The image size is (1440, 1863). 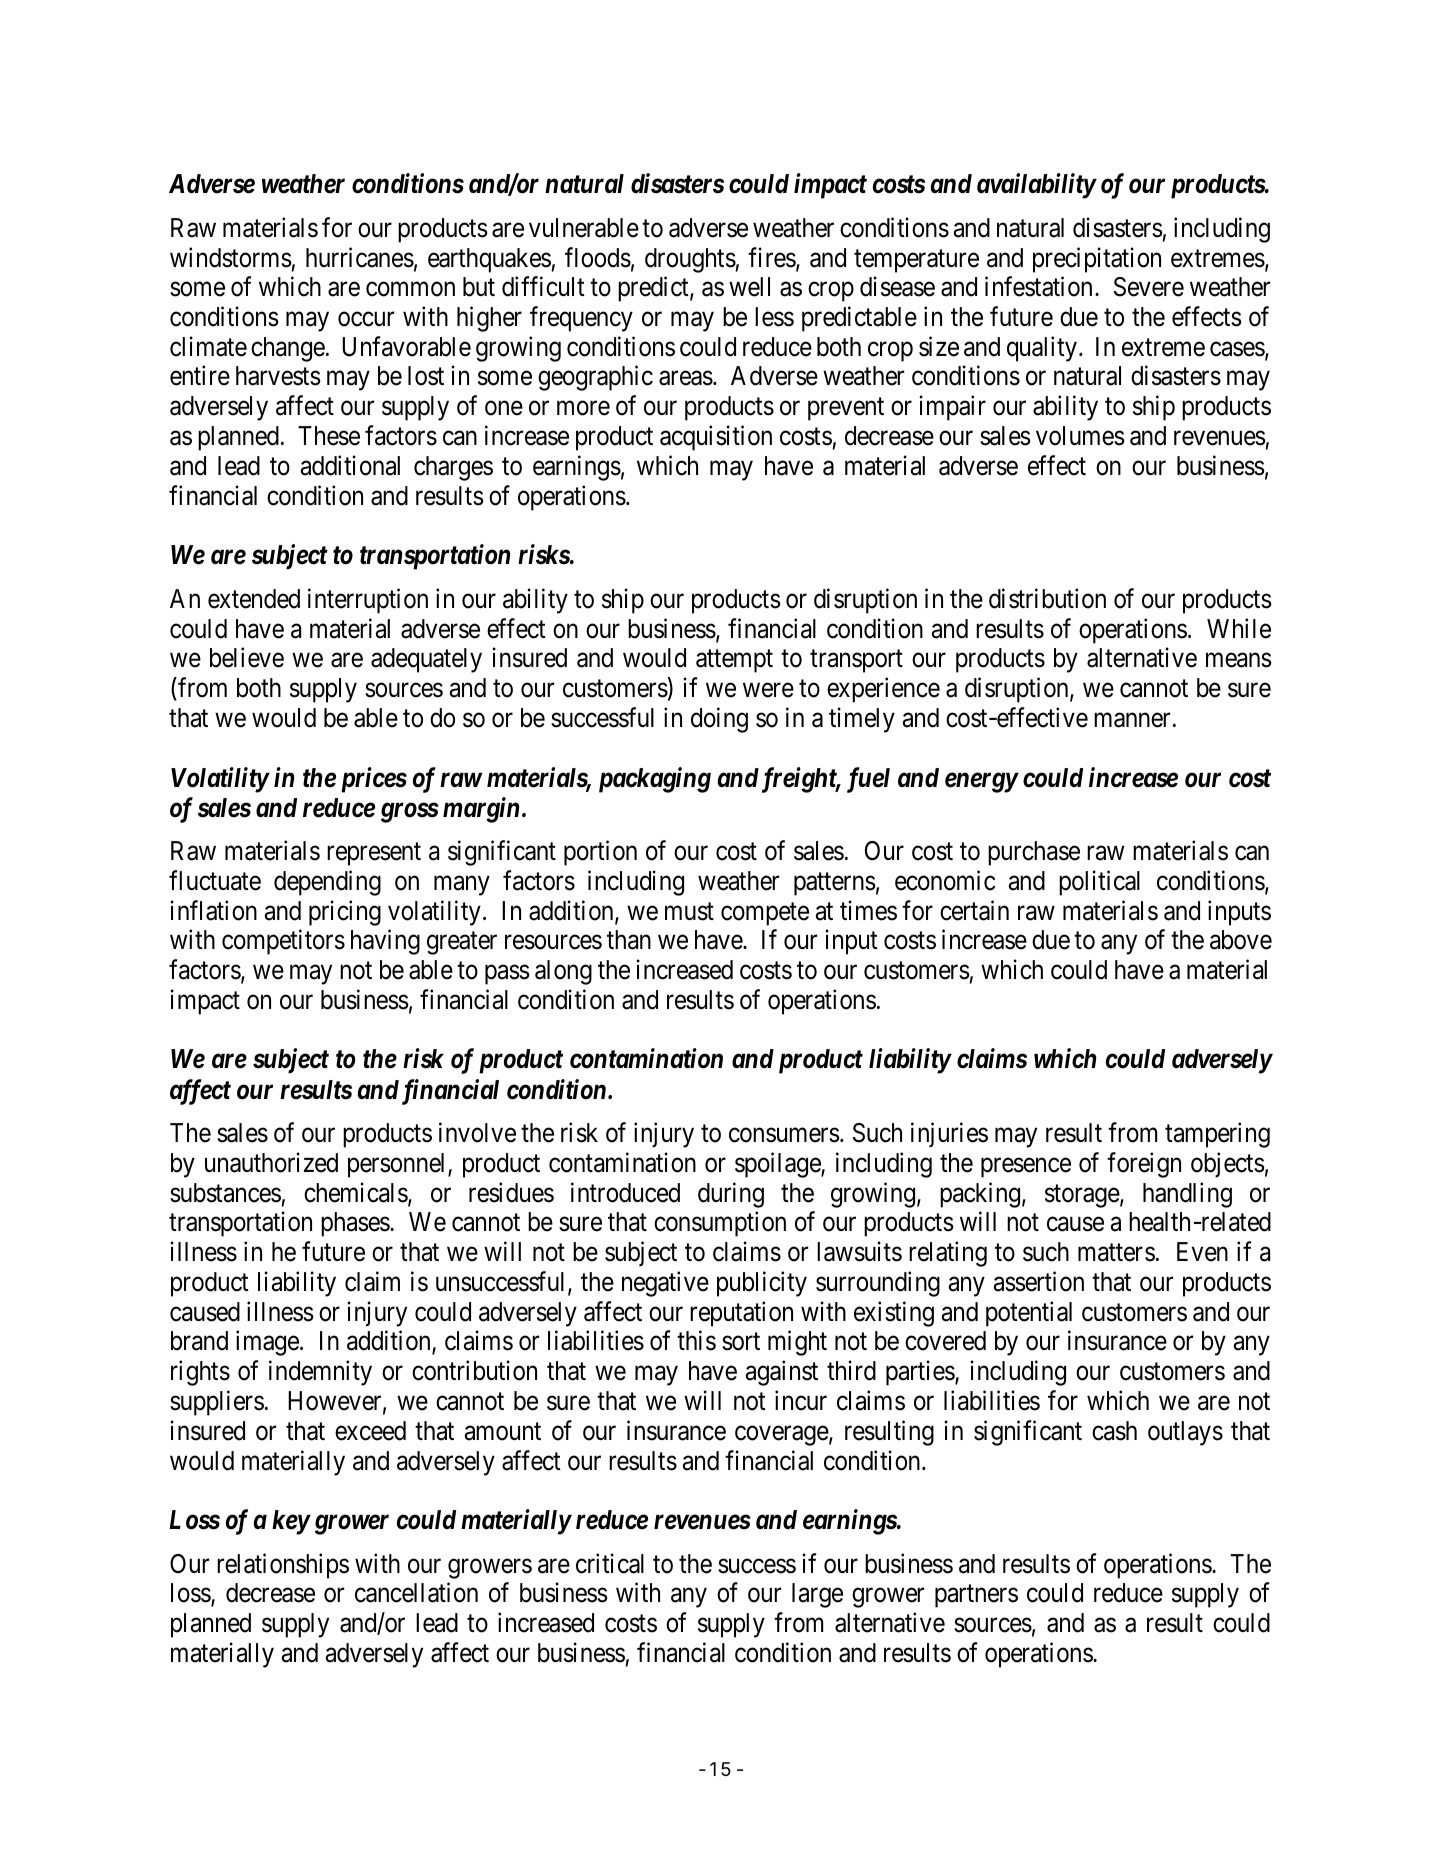 I want to click on well, so click(x=749, y=287).
